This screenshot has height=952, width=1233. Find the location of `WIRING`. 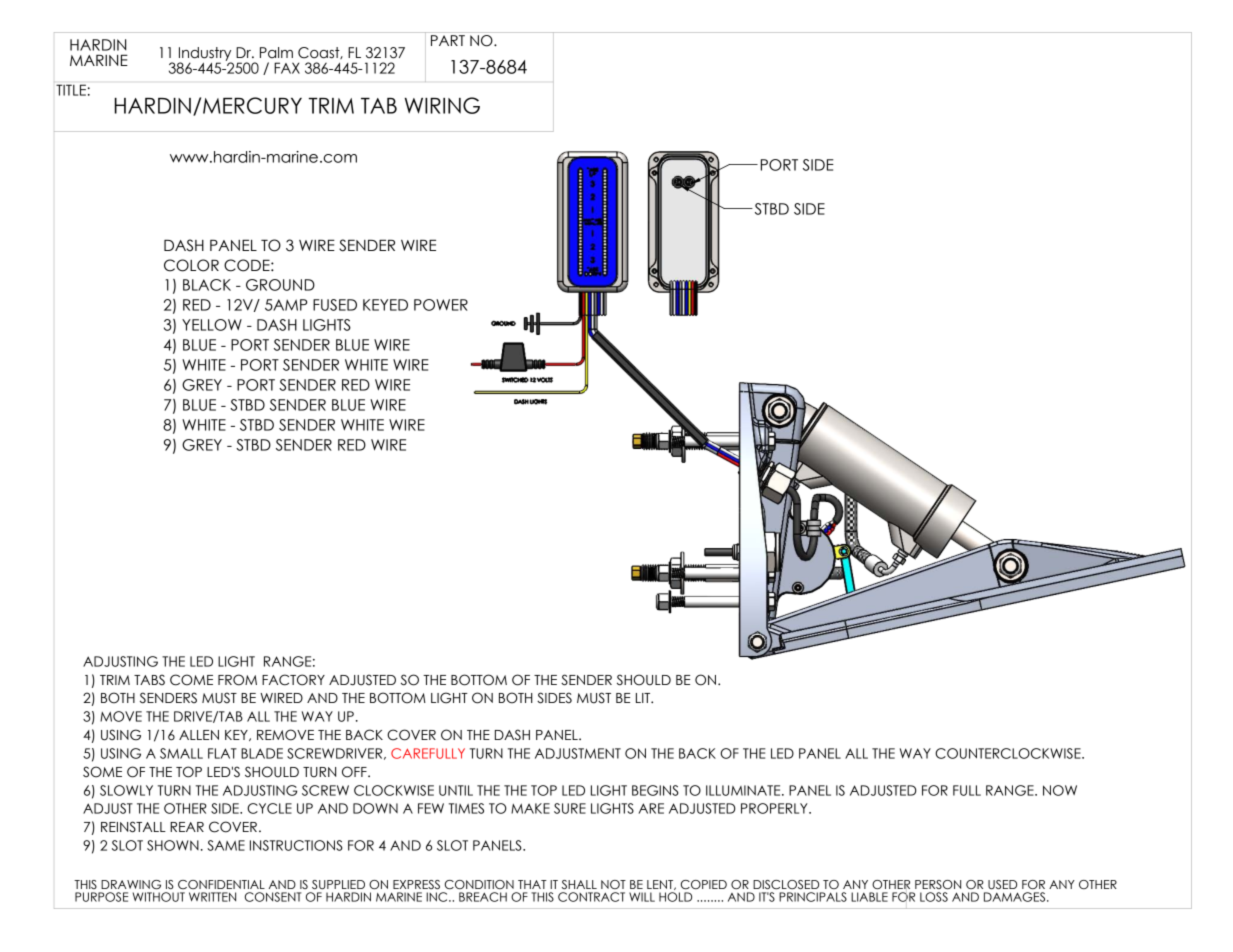

WIRING is located at coordinates (442, 105).
